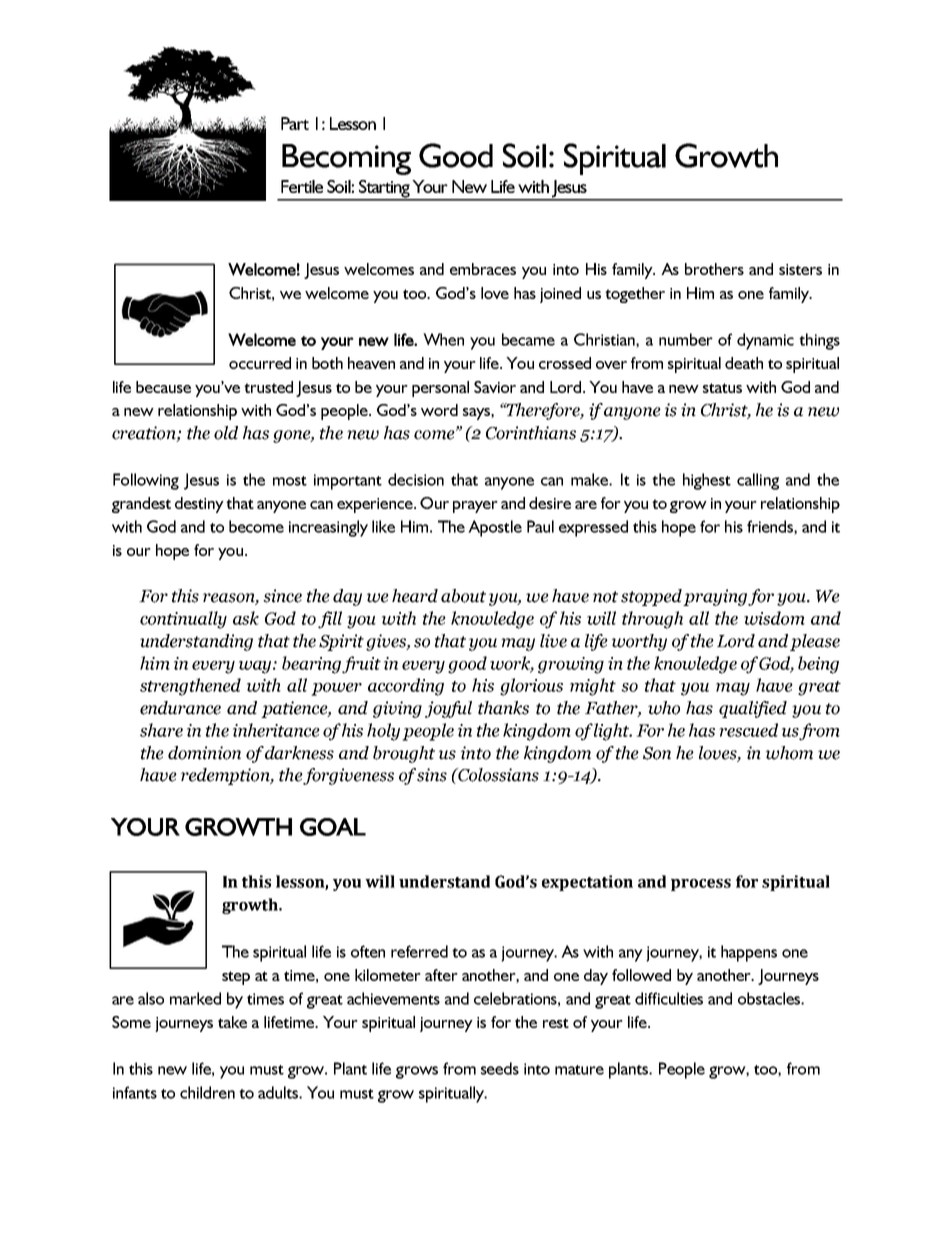 The width and height of the screenshot is (952, 1233). Describe the element at coordinates (295, 123) in the screenshot. I see `Part` at that location.
